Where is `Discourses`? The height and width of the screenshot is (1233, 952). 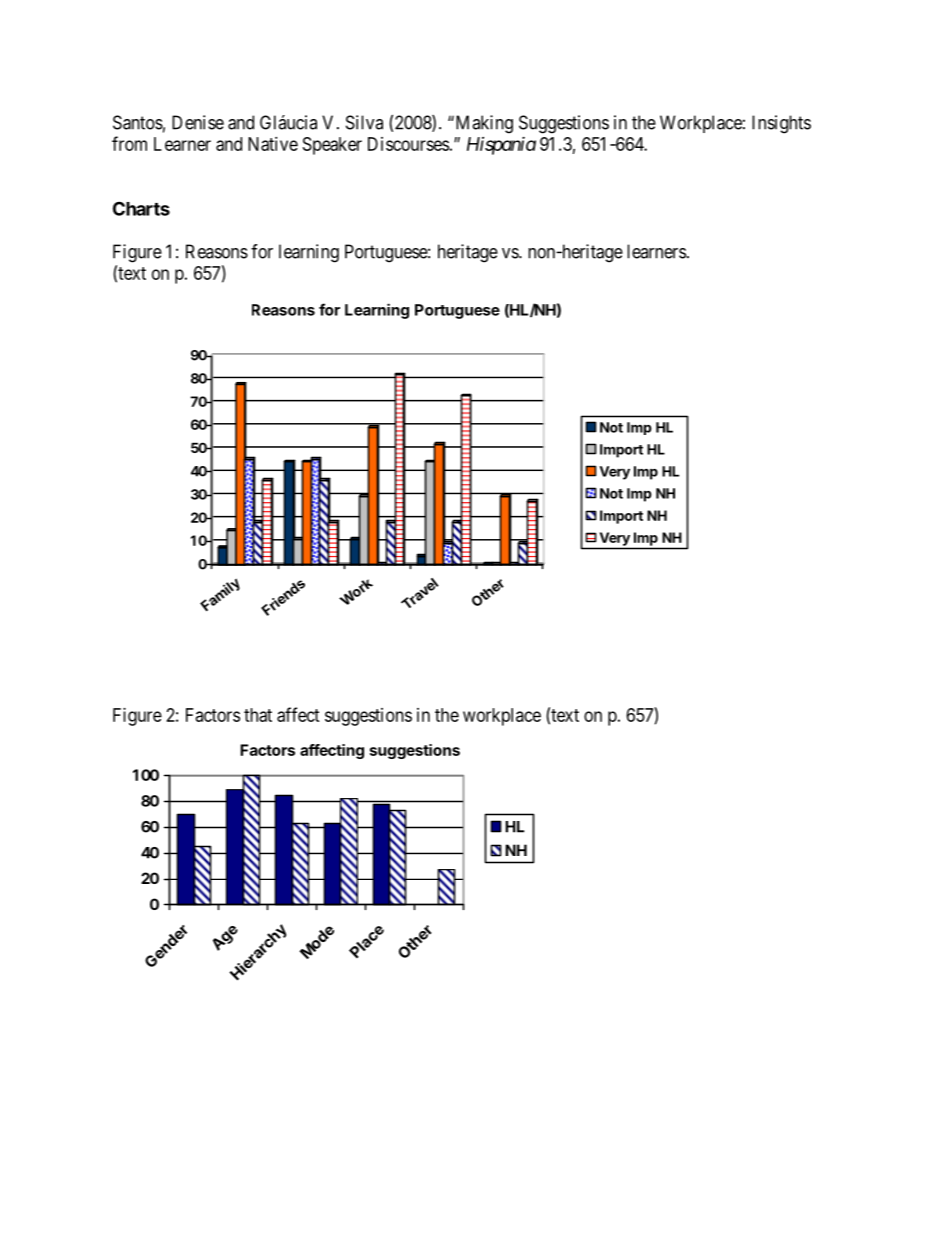
Discourses is located at coordinates (408, 144).
